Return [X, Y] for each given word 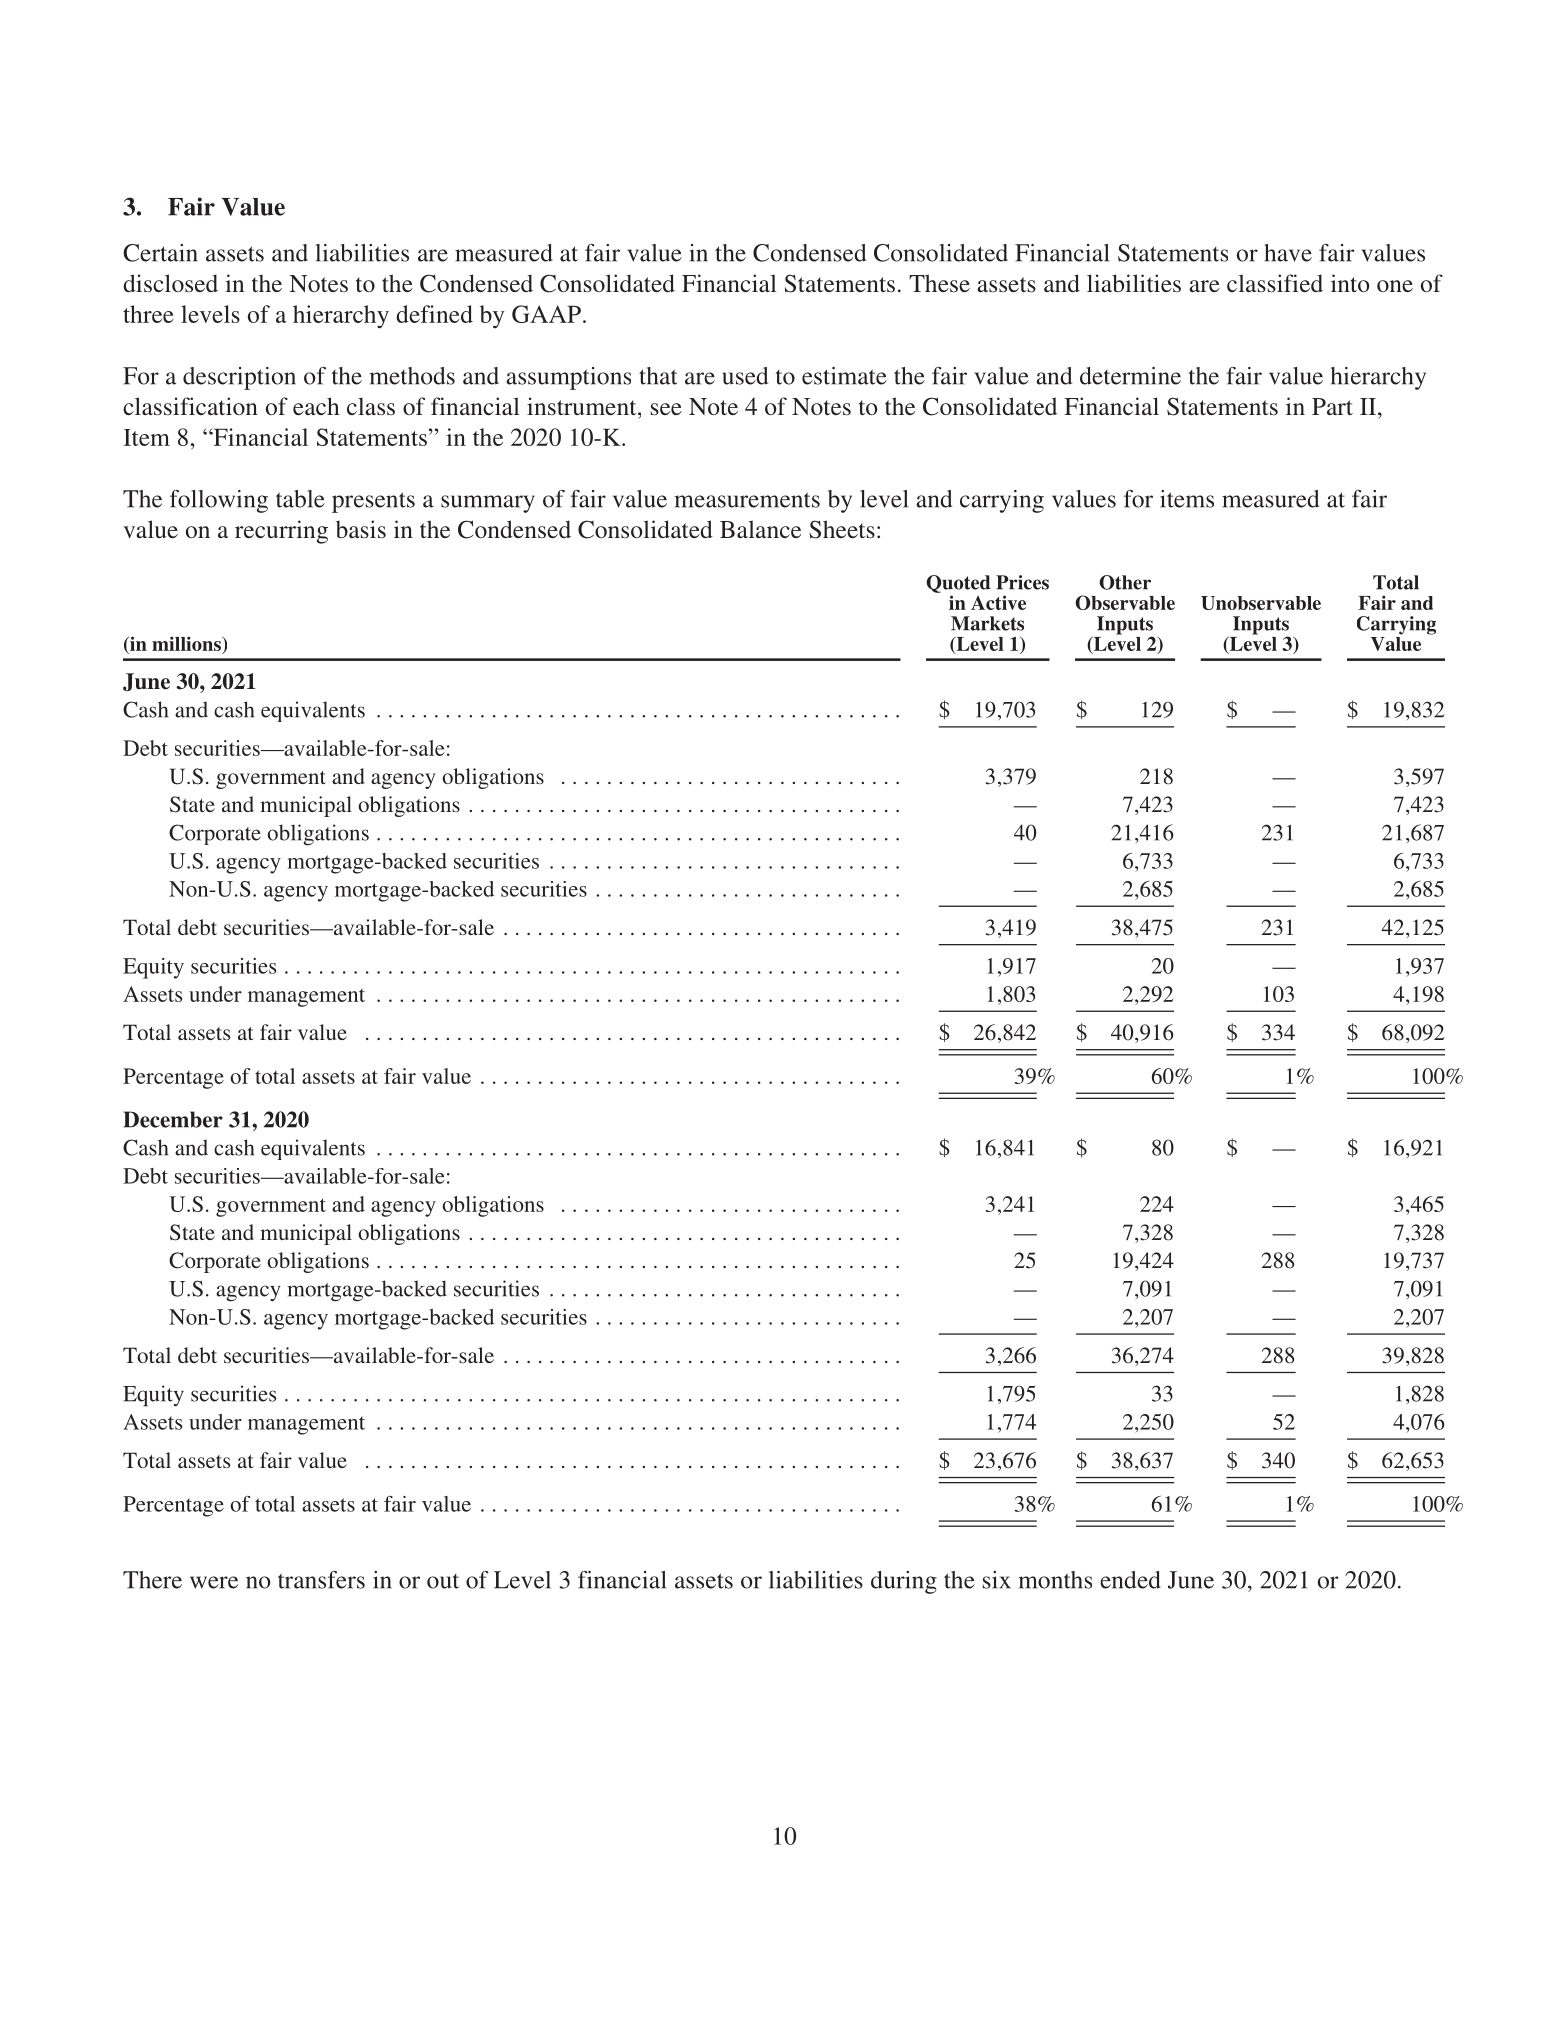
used [745, 376]
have [1288, 253]
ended [1130, 1580]
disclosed [170, 283]
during [904, 1582]
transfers [321, 1580]
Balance [760, 529]
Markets [987, 623]
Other [1125, 582]
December [173, 1119]
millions [187, 643]
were [214, 1582]
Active [998, 602]
